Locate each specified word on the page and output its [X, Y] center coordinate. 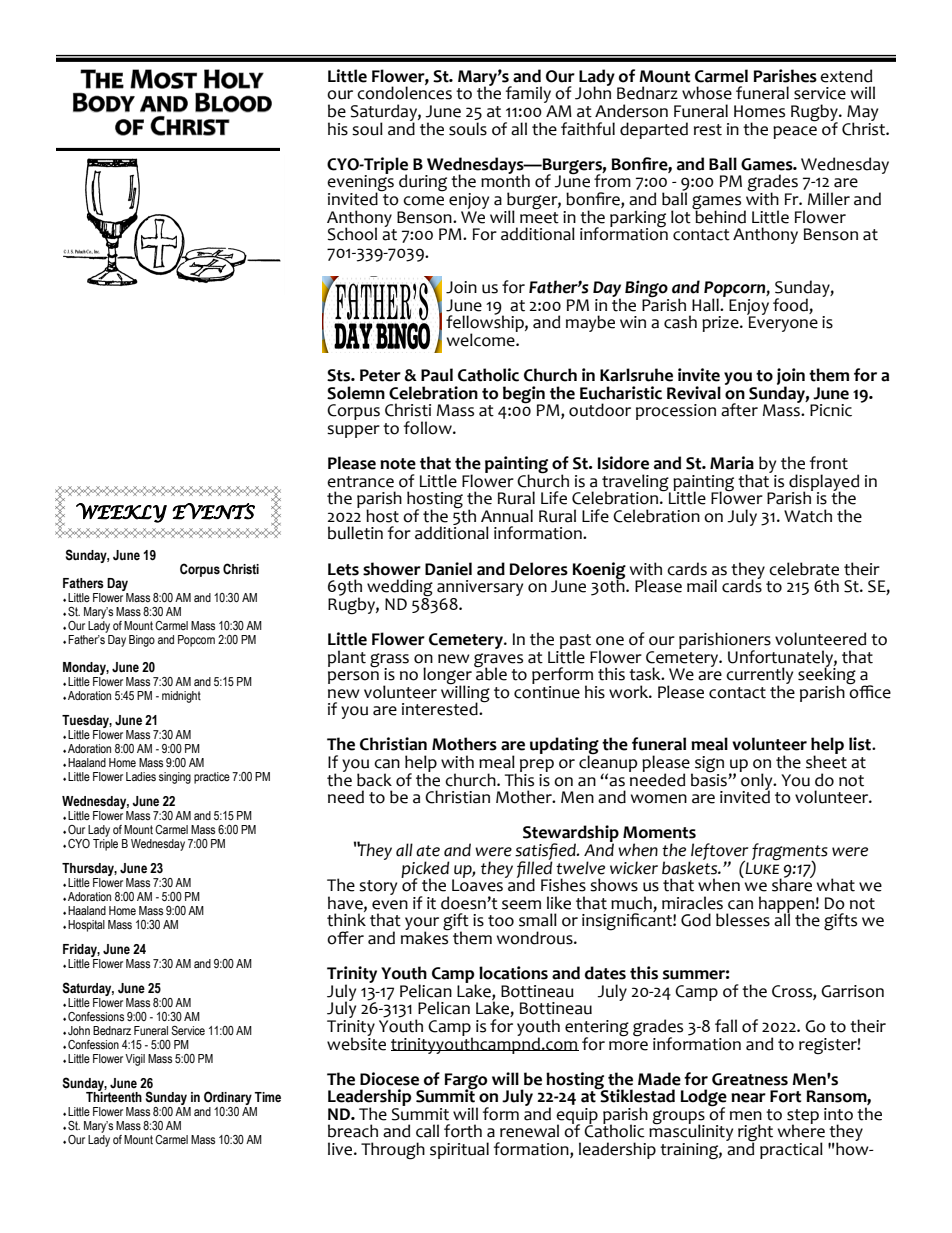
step [803, 1117]
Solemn [356, 393]
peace [795, 132]
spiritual [459, 1150]
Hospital [86, 926]
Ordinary [228, 1098]
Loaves [477, 884]
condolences [404, 92]
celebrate [804, 569]
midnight [181, 697]
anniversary [480, 588]
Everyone [782, 323]
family [529, 96]
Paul [437, 375]
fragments [790, 853]
